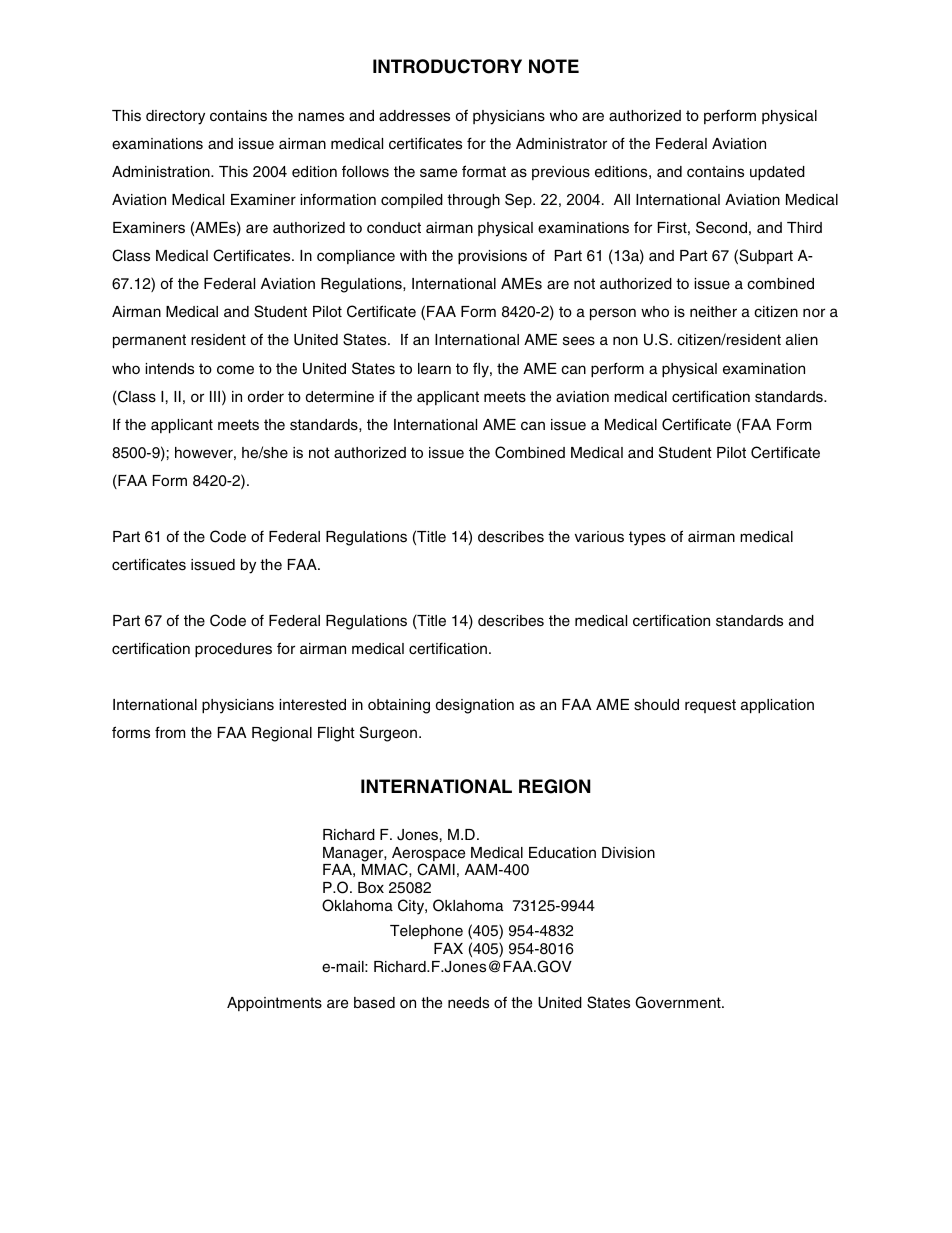 This page has height=1233, width=952. What do you see at coordinates (175, 117) in the page?
I see `directory` at bounding box center [175, 117].
